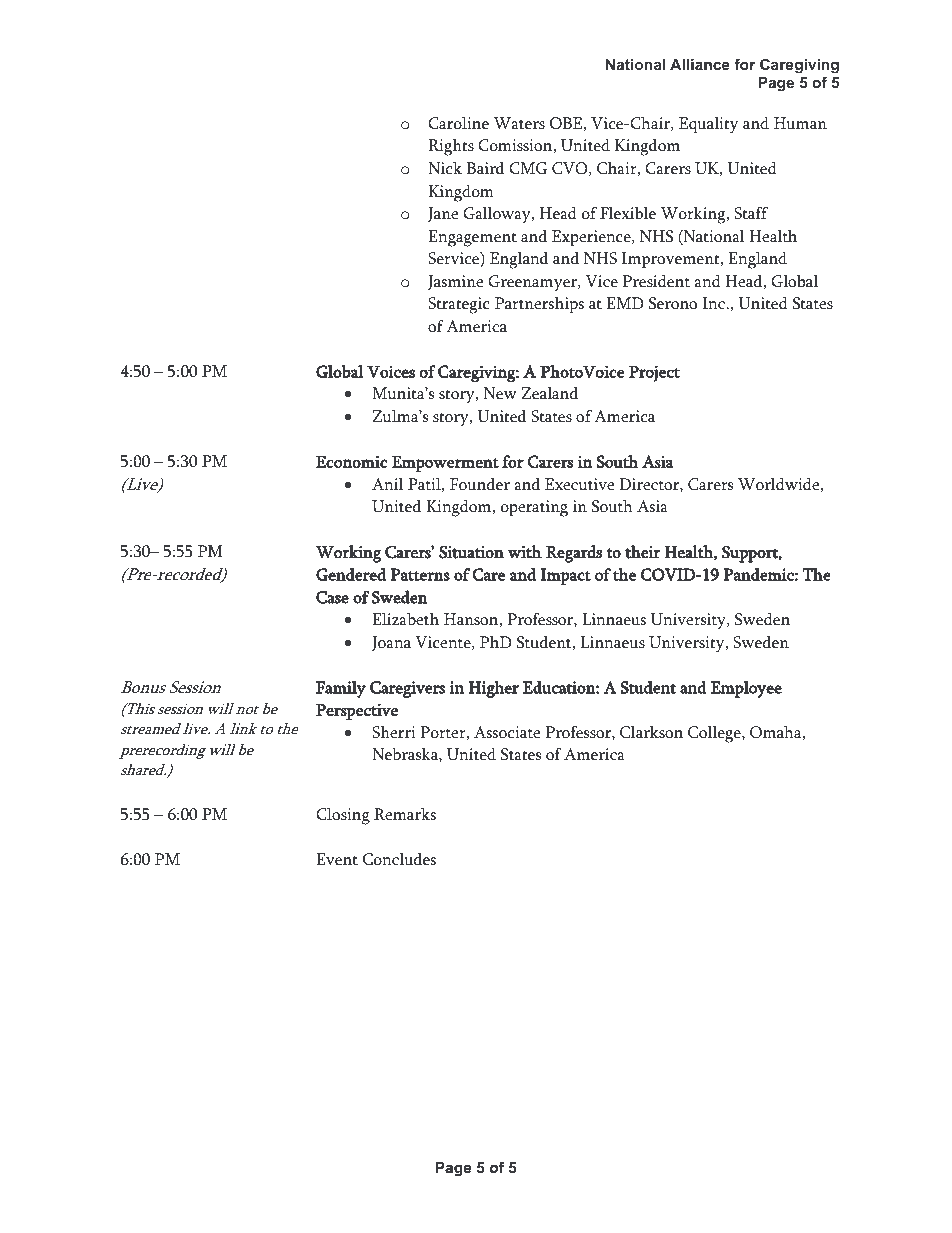 The height and width of the screenshot is (1233, 952). I want to click on Executive, so click(579, 484).
